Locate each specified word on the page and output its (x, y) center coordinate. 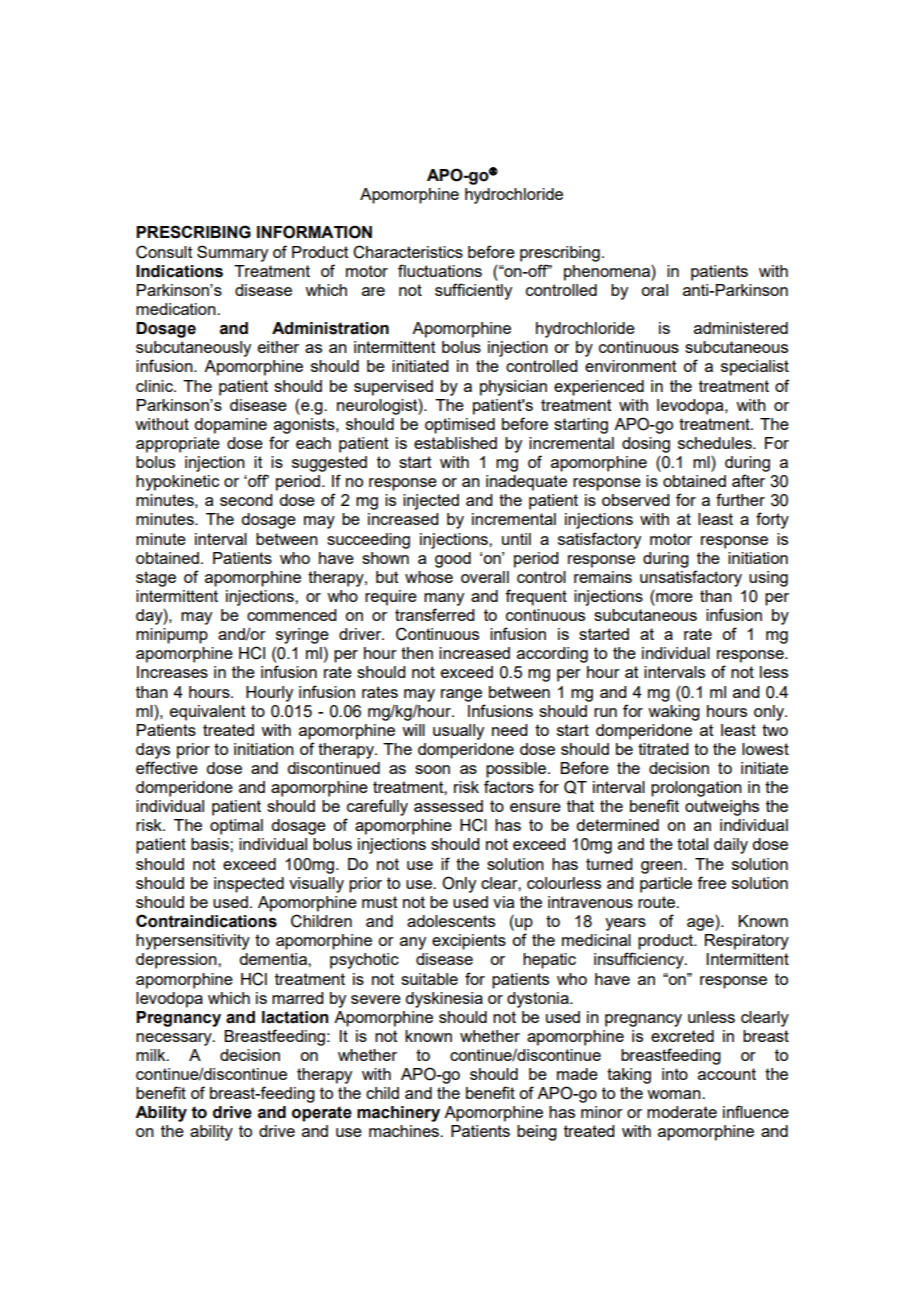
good (453, 560)
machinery (398, 1114)
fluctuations (440, 270)
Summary (232, 253)
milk (152, 1055)
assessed (448, 806)
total (692, 844)
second (246, 500)
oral (654, 290)
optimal (236, 827)
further (740, 499)
